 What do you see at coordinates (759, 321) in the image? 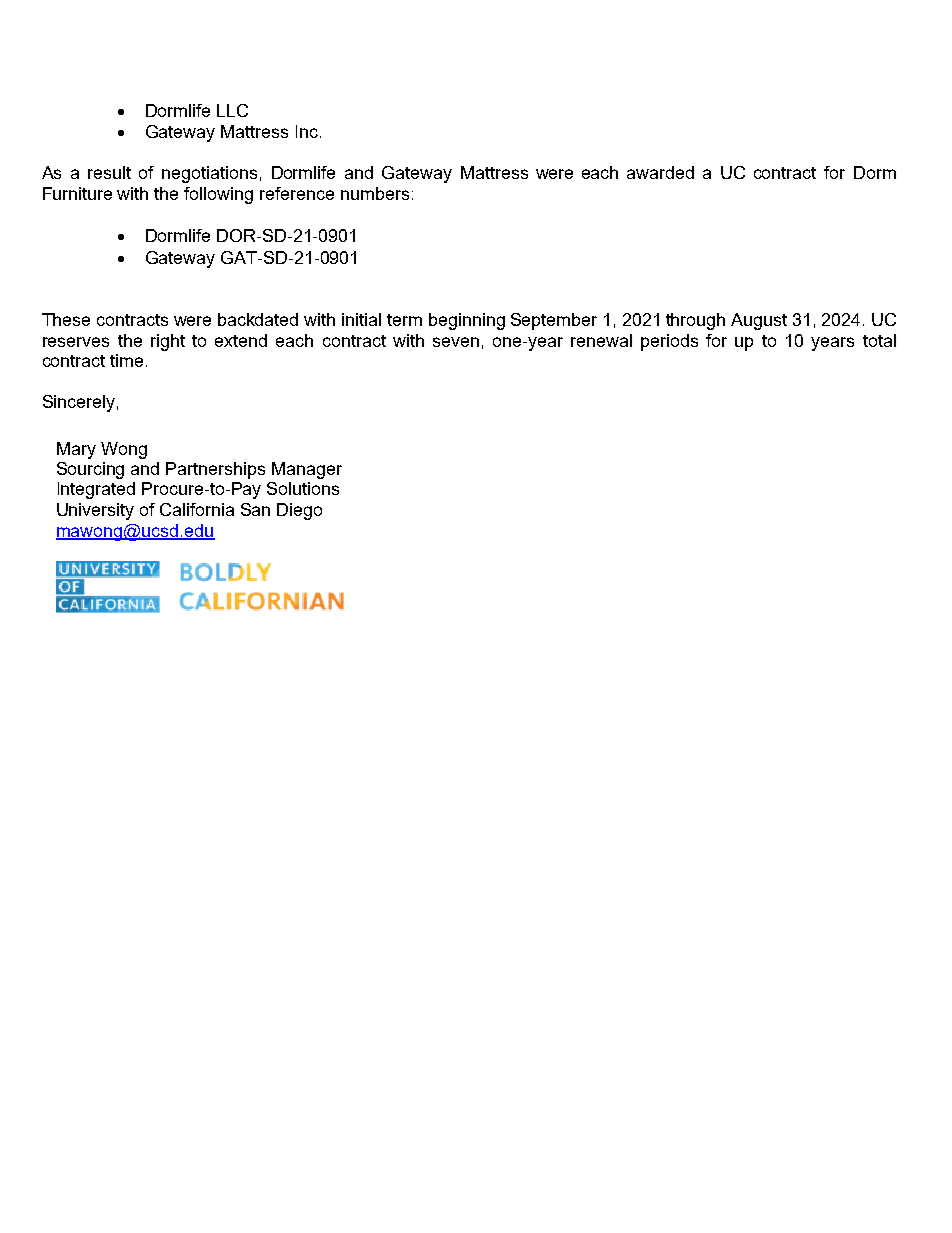
I see `August` at bounding box center [759, 321].
